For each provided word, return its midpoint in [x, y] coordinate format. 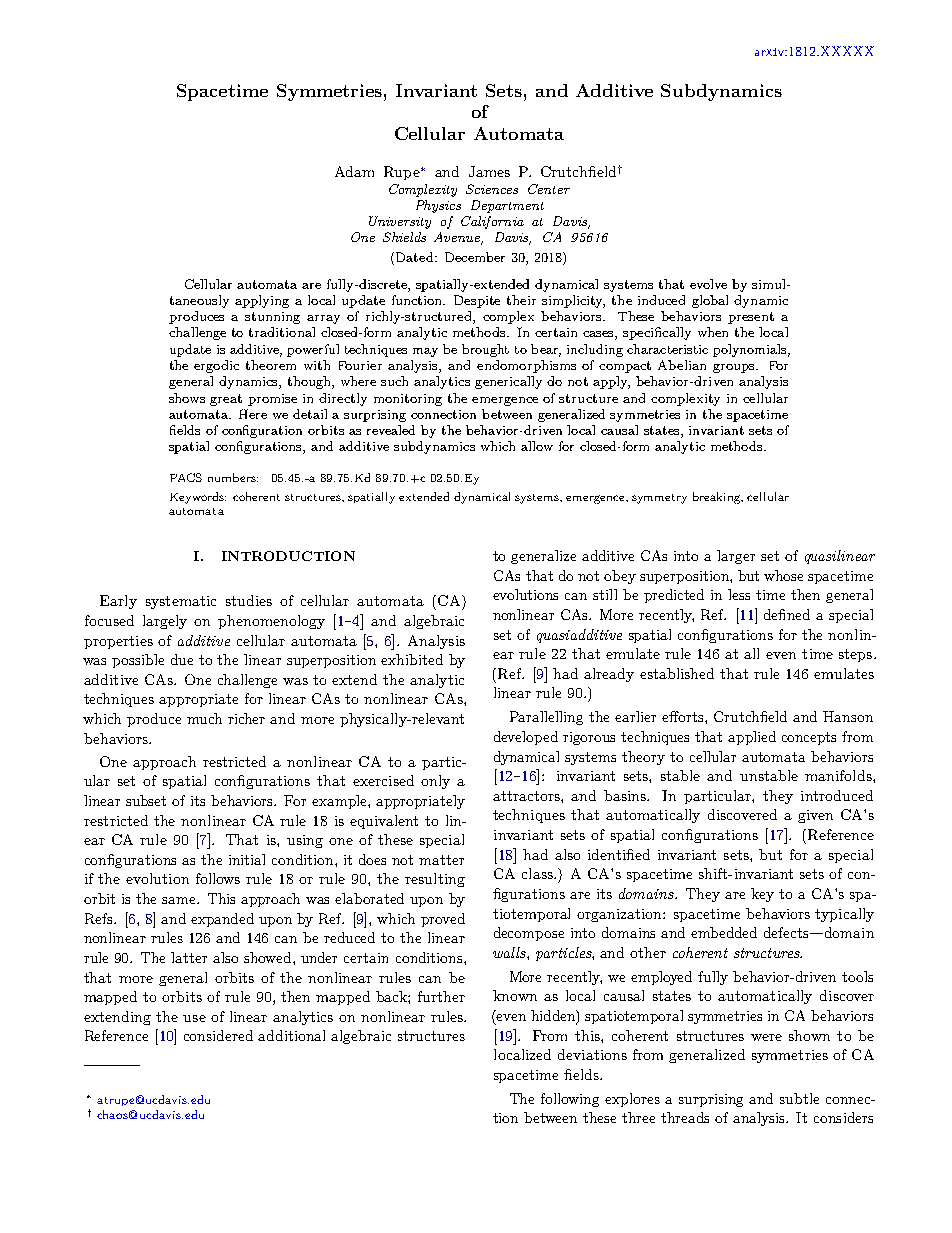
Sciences [492, 189]
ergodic [216, 366]
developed [526, 738]
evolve [708, 284]
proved [443, 920]
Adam [354, 171]
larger [736, 557]
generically [508, 382]
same [180, 900]
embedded [724, 932]
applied [752, 738]
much [204, 718]
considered [218, 1035]
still [605, 594]
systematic [181, 602]
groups [735, 368]
